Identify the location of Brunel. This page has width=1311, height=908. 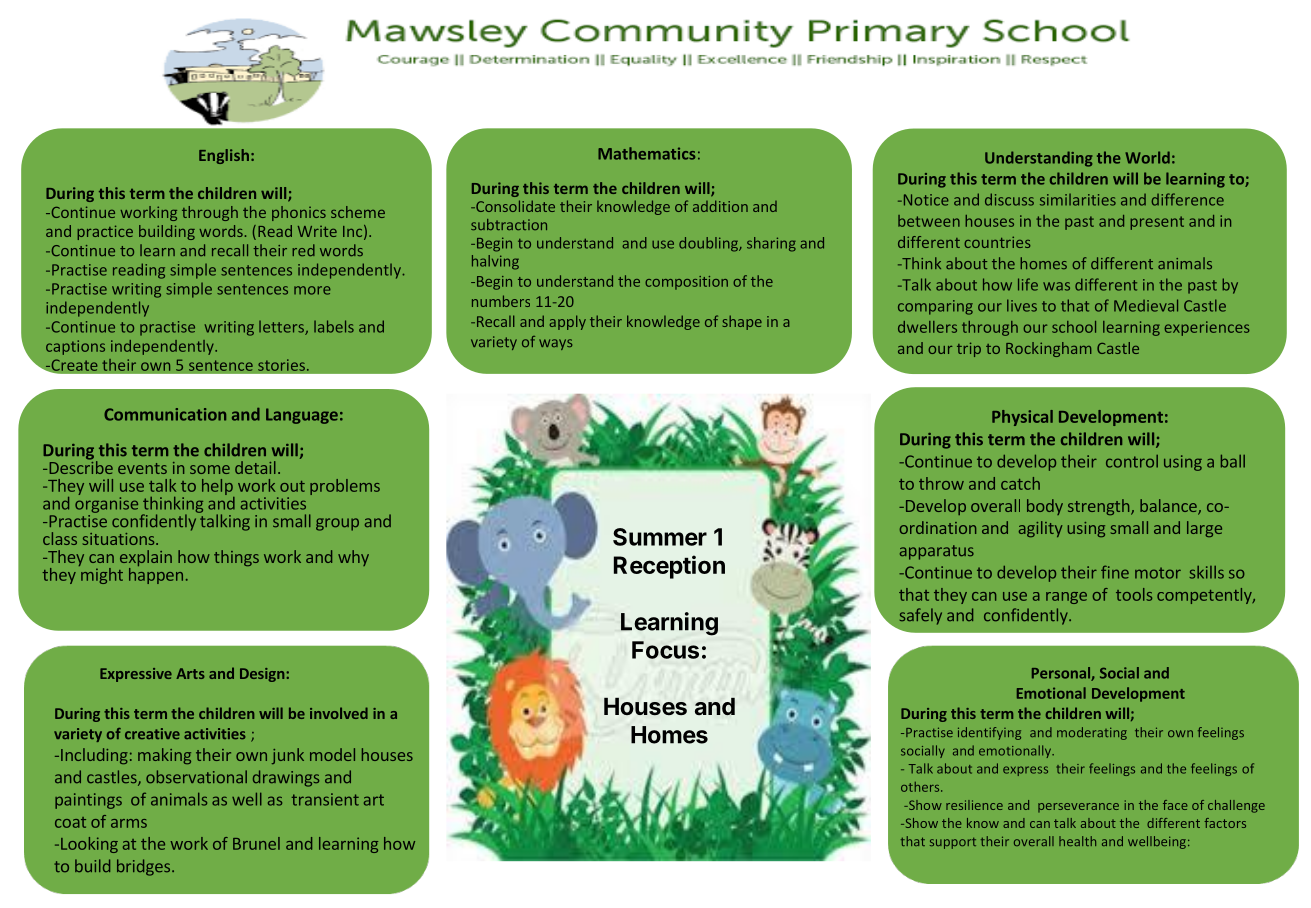
(256, 843).
